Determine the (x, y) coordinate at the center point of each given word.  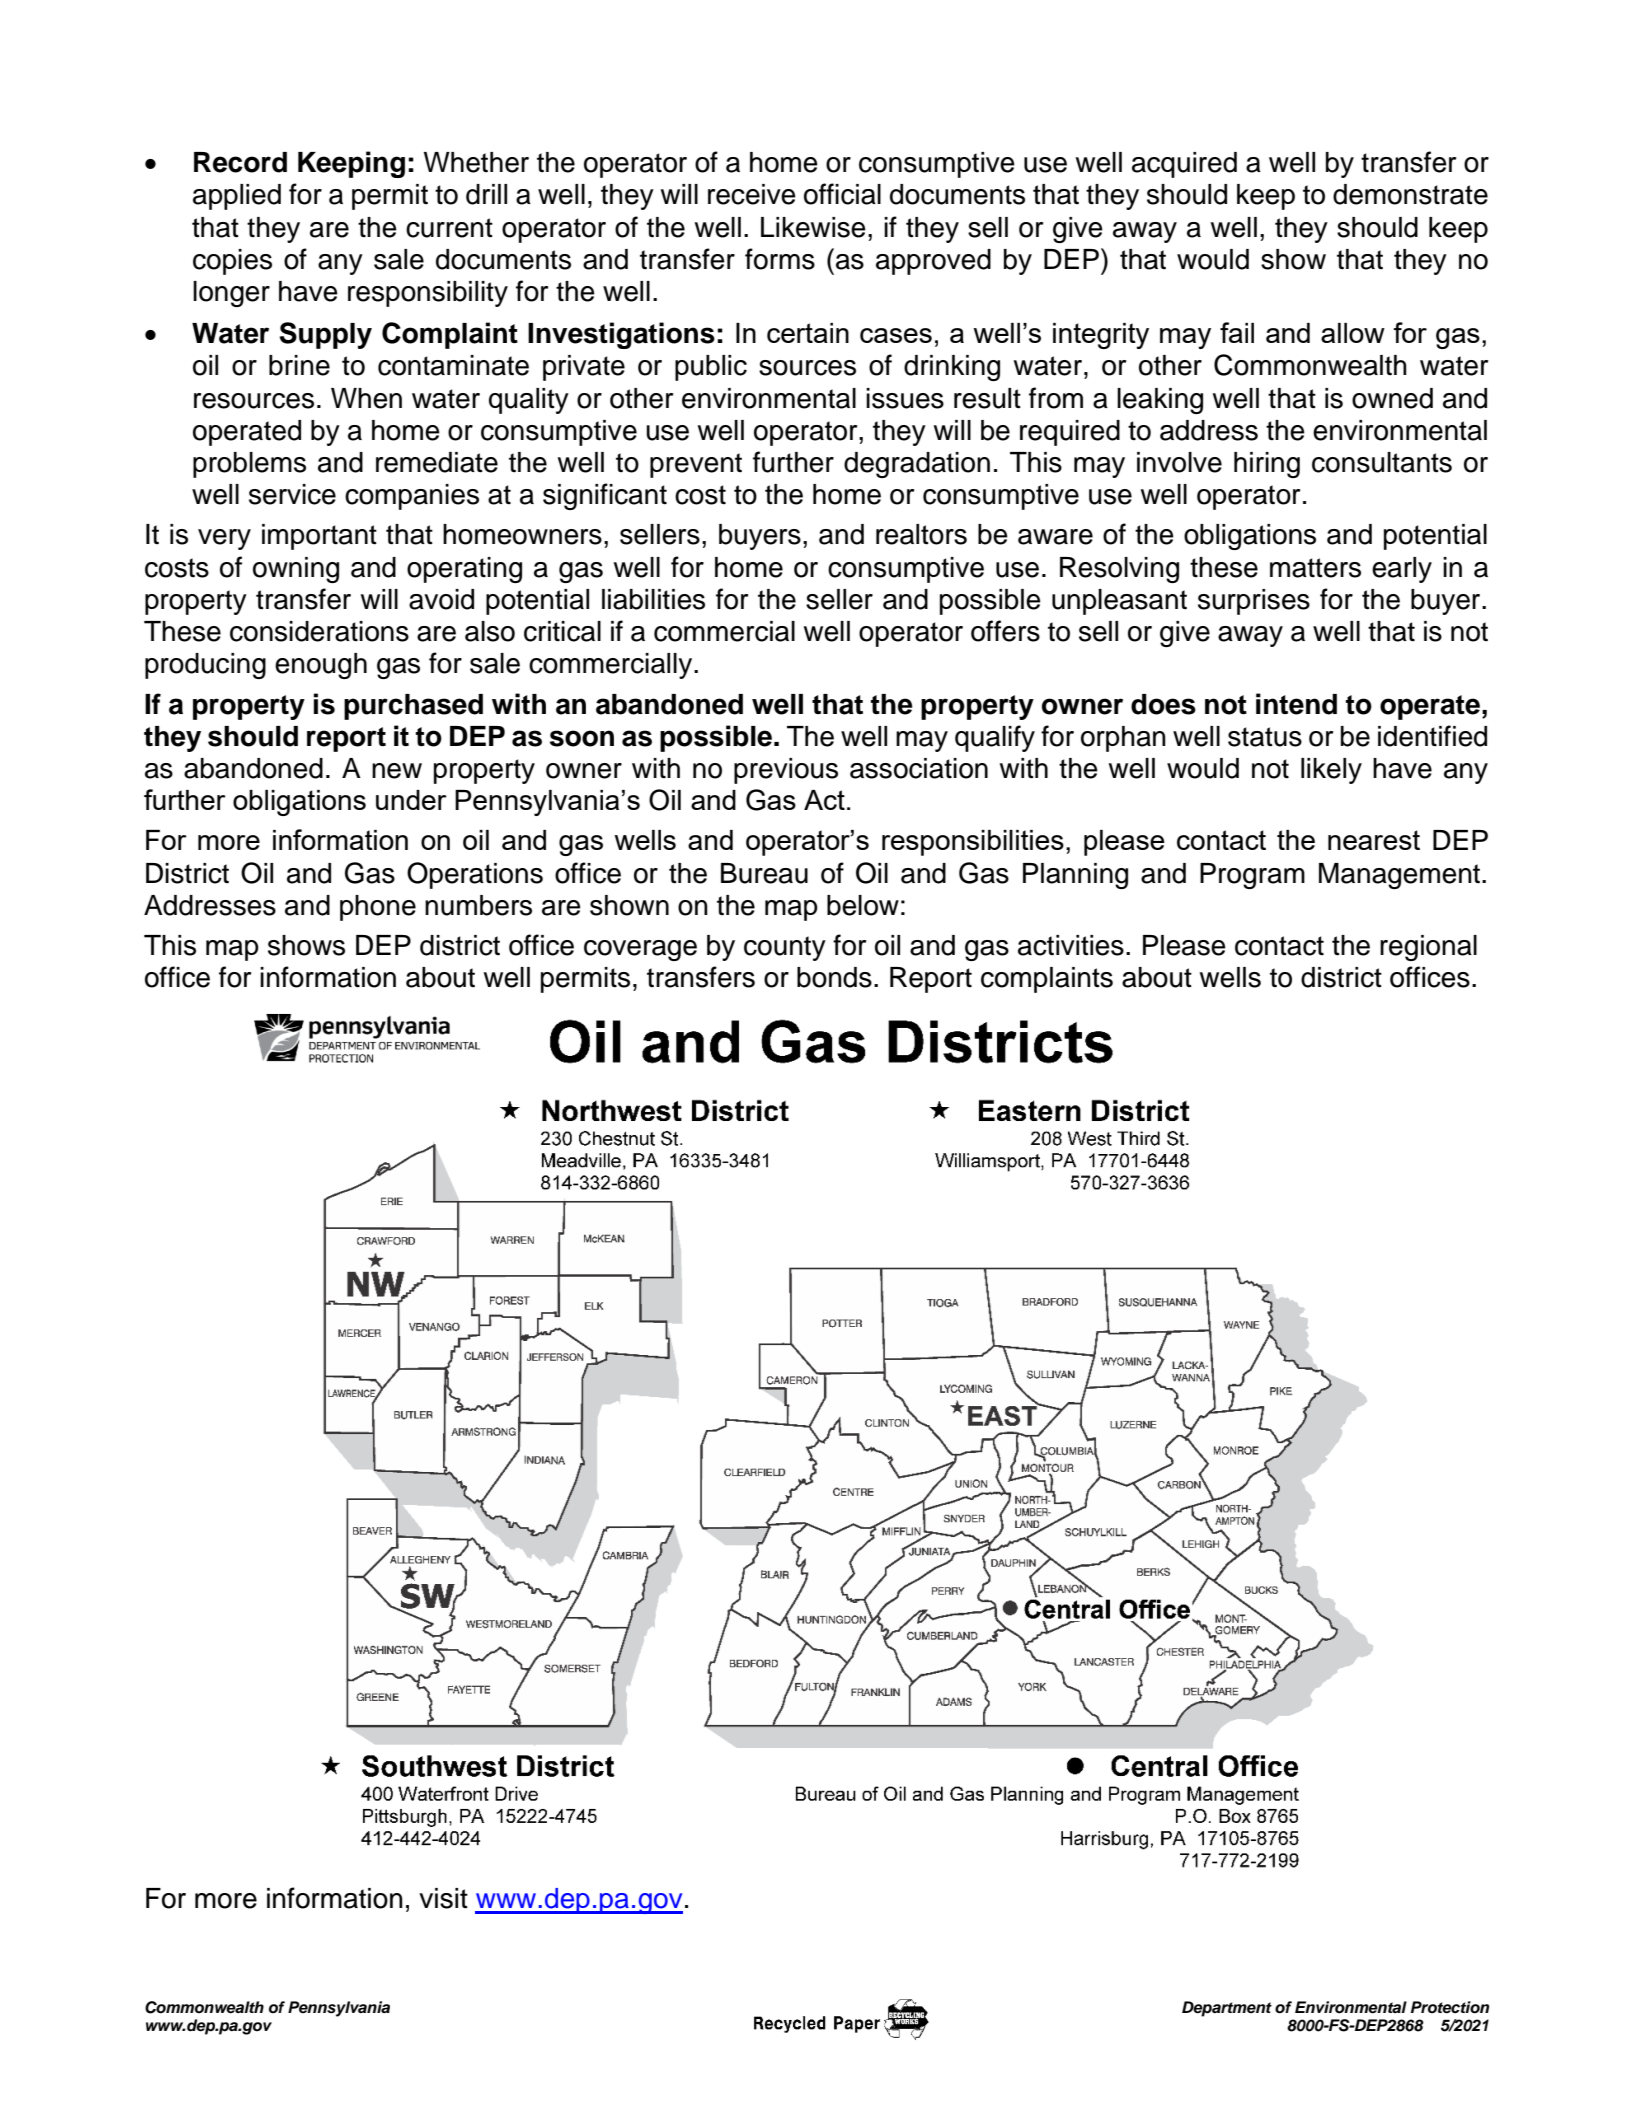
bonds (834, 977)
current (449, 228)
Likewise (813, 227)
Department (1227, 2009)
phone (378, 908)
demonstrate (1410, 194)
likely (1331, 771)
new (397, 771)
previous (786, 771)
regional (1428, 948)
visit (443, 1898)
